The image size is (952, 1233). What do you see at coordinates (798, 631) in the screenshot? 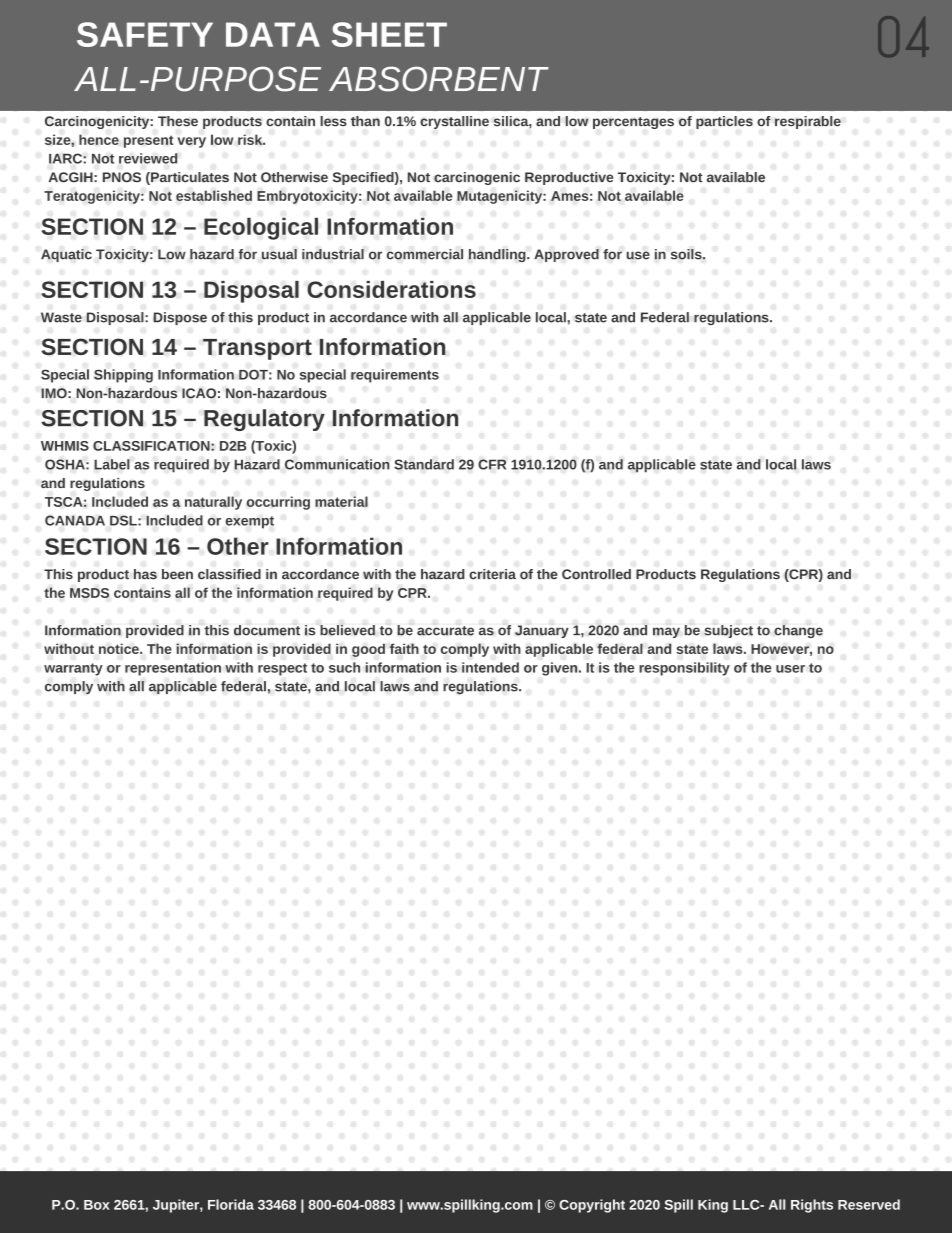
I see `change` at bounding box center [798, 631].
